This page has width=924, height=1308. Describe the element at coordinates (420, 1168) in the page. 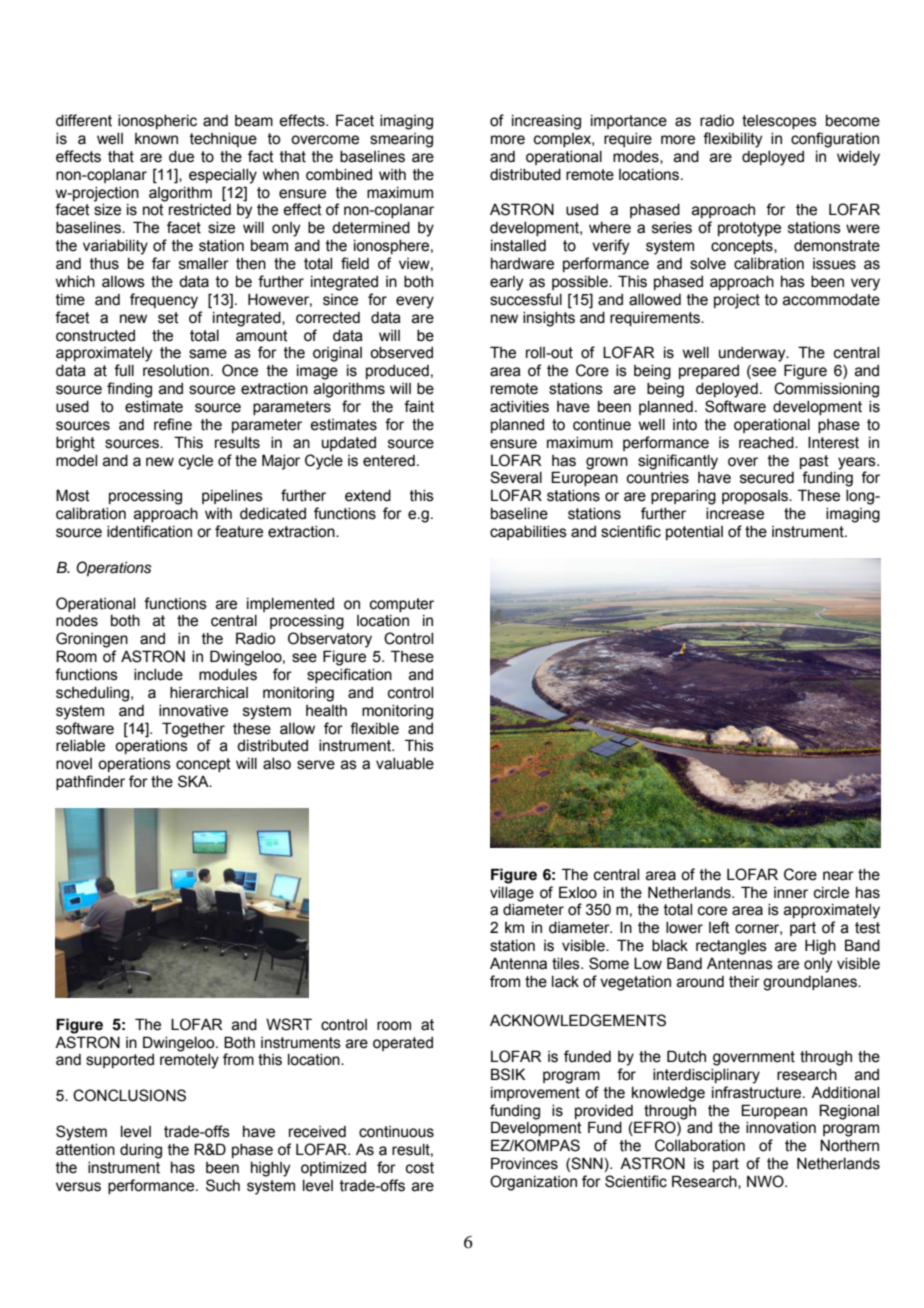

I see `cost` at that location.
